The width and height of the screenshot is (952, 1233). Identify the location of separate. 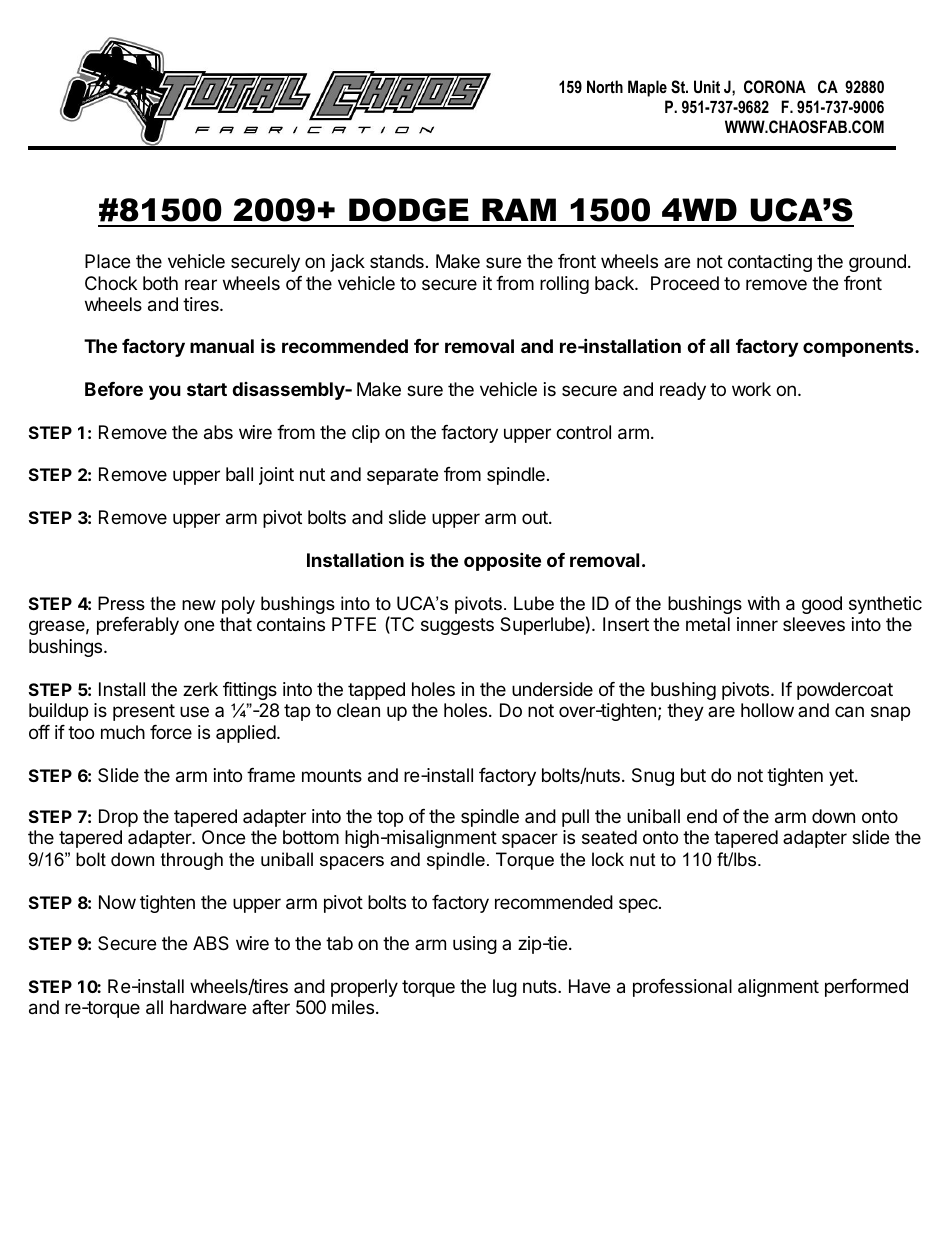
(402, 476).
